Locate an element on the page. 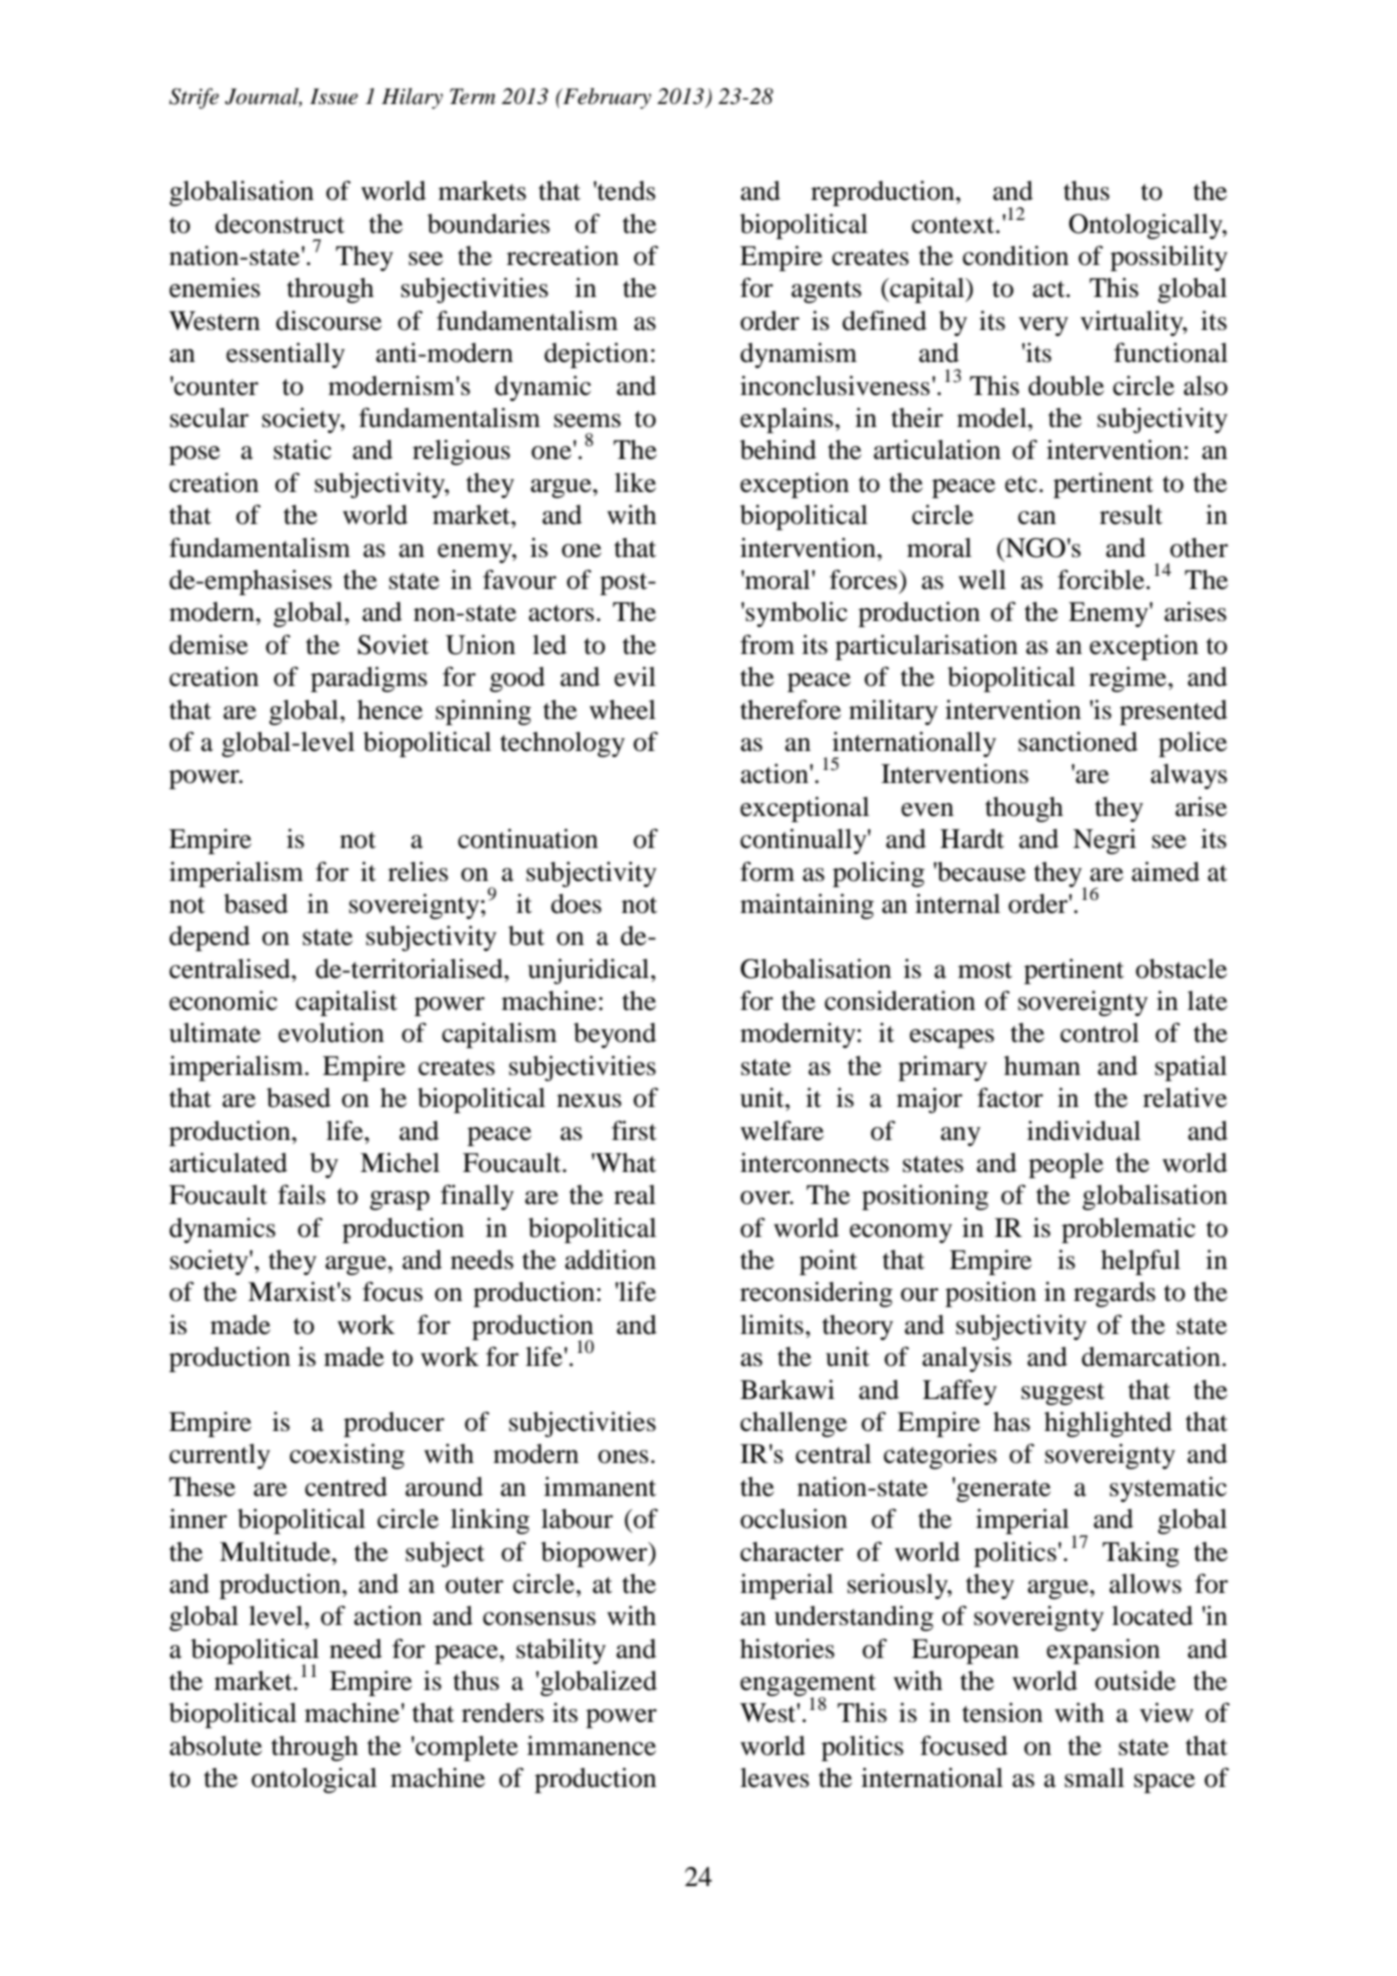 The width and height of the image is (1397, 1976). leaves is located at coordinates (774, 1778).
